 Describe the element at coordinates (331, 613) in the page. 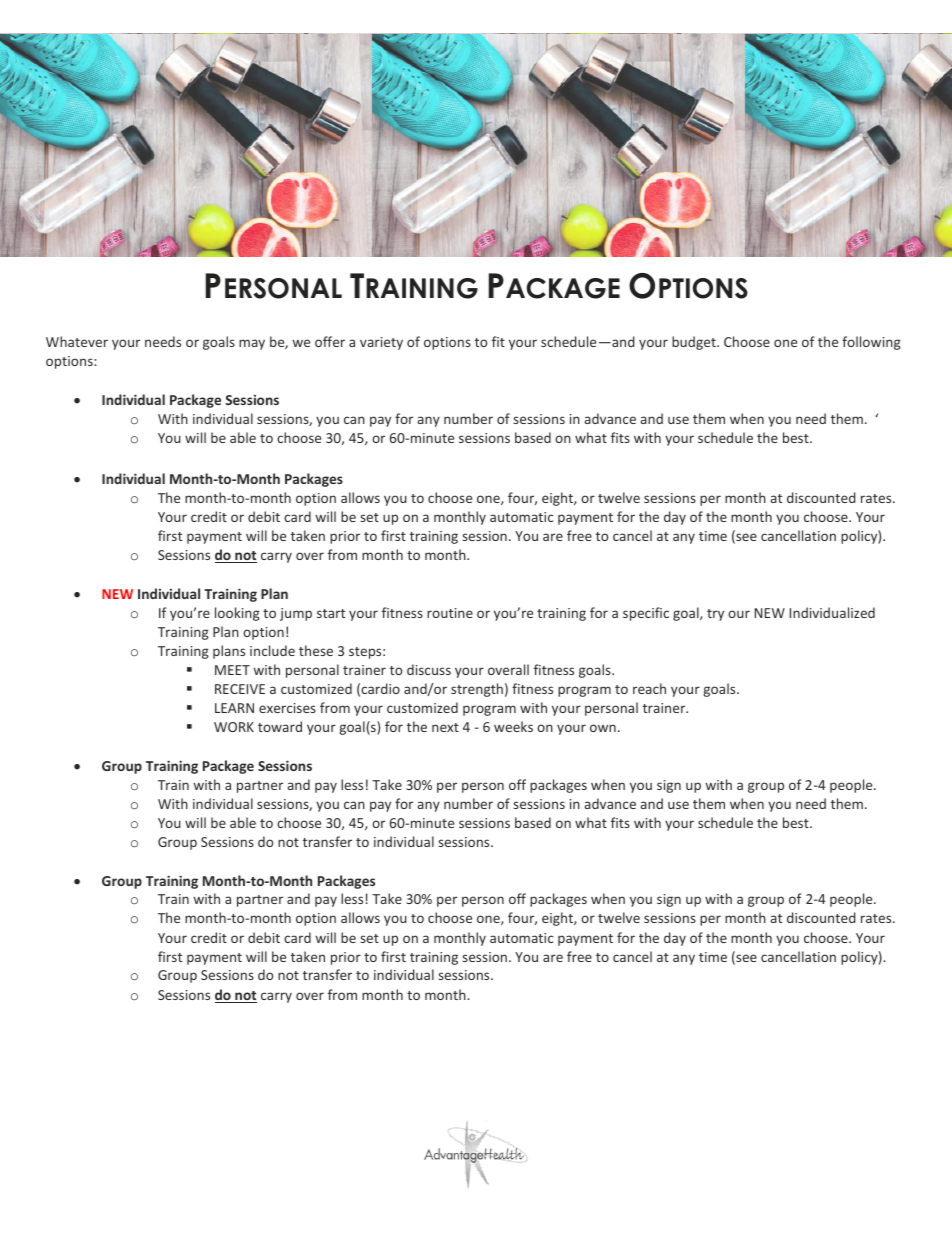

I see `start` at that location.
